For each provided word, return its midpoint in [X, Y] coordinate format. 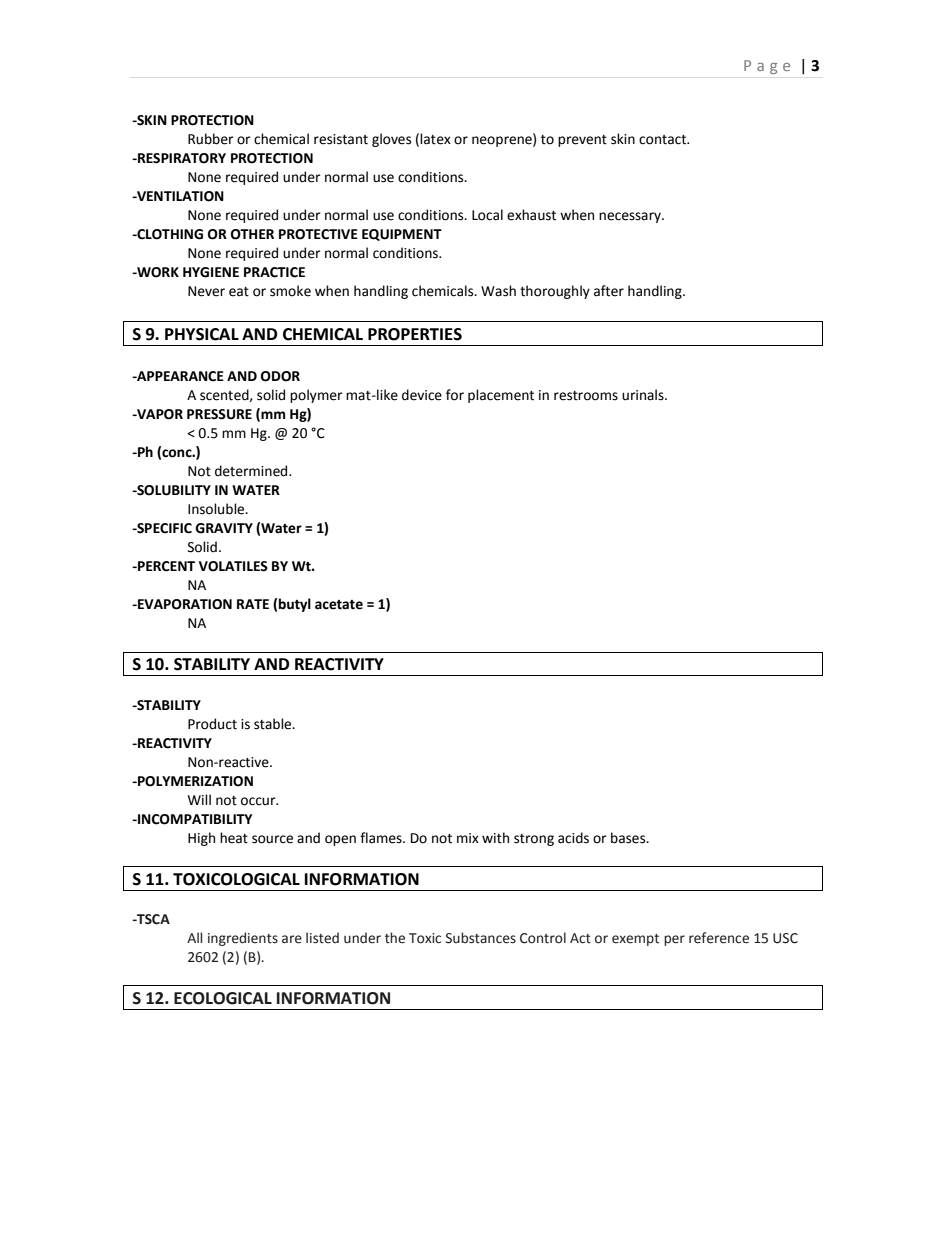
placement [501, 396]
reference [719, 938]
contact [664, 140]
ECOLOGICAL [223, 998]
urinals [644, 395]
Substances [481, 938]
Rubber [211, 139]
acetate [339, 605]
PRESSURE [219, 414]
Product [212, 724]
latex [435, 139]
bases [629, 838]
